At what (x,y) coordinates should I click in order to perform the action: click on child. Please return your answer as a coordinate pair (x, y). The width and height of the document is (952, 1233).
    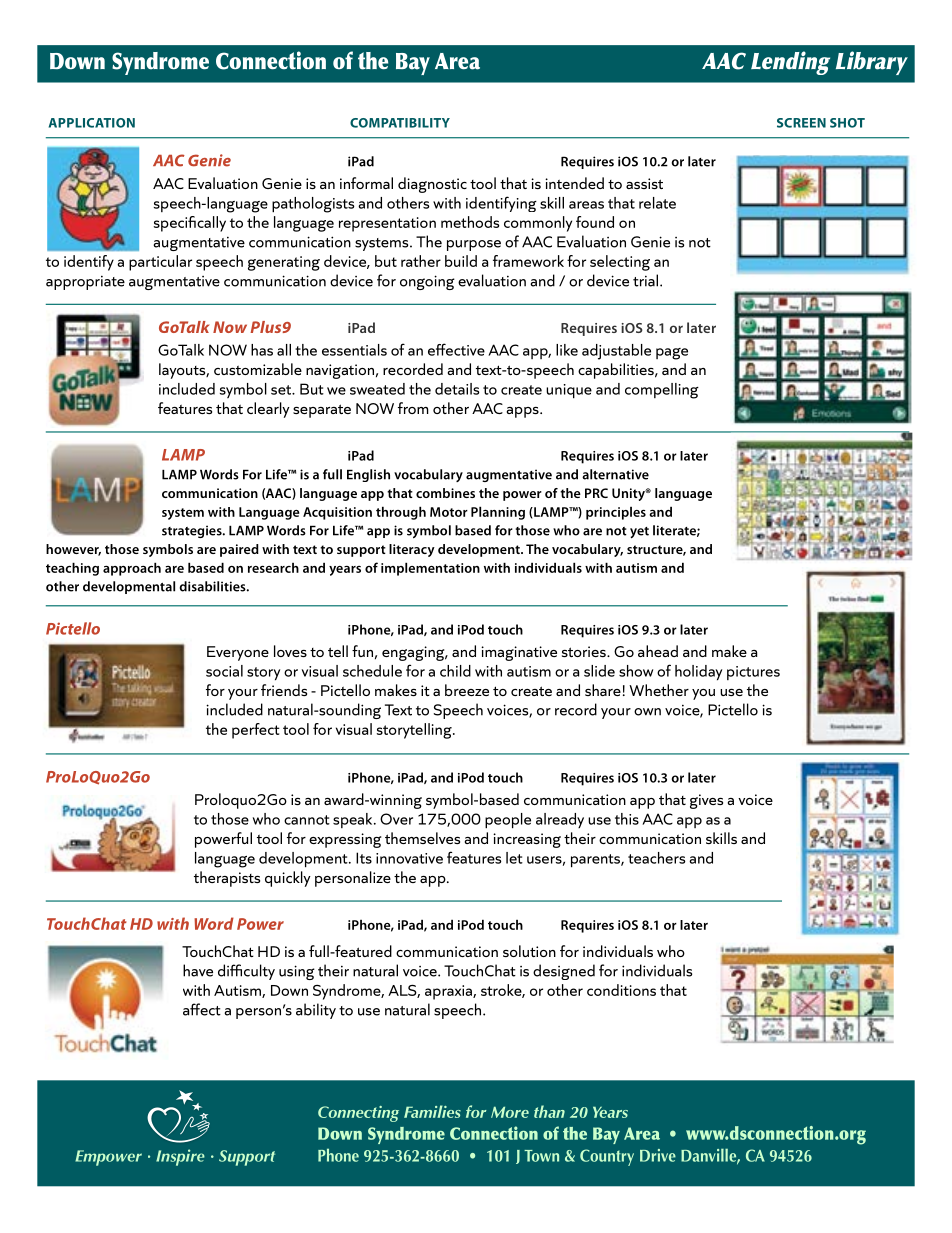
    Looking at the image, I should click on (455, 671).
